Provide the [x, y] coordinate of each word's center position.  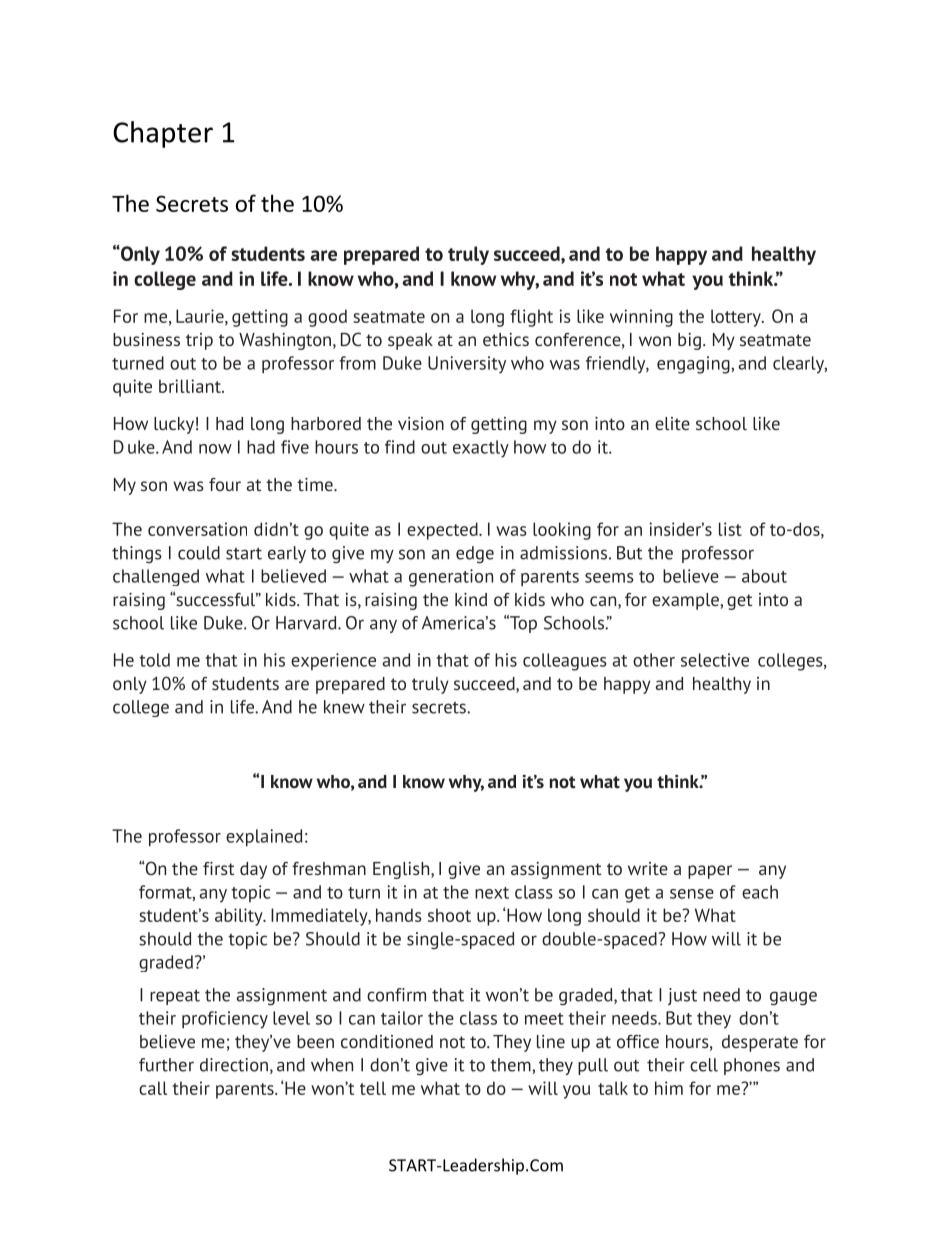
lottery [737, 318]
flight [531, 318]
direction [234, 1065]
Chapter [163, 134]
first [218, 868]
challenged [156, 577]
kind [471, 599]
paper [710, 872]
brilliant [191, 386]
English [402, 870]
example [685, 601]
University [467, 365]
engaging [694, 365]
